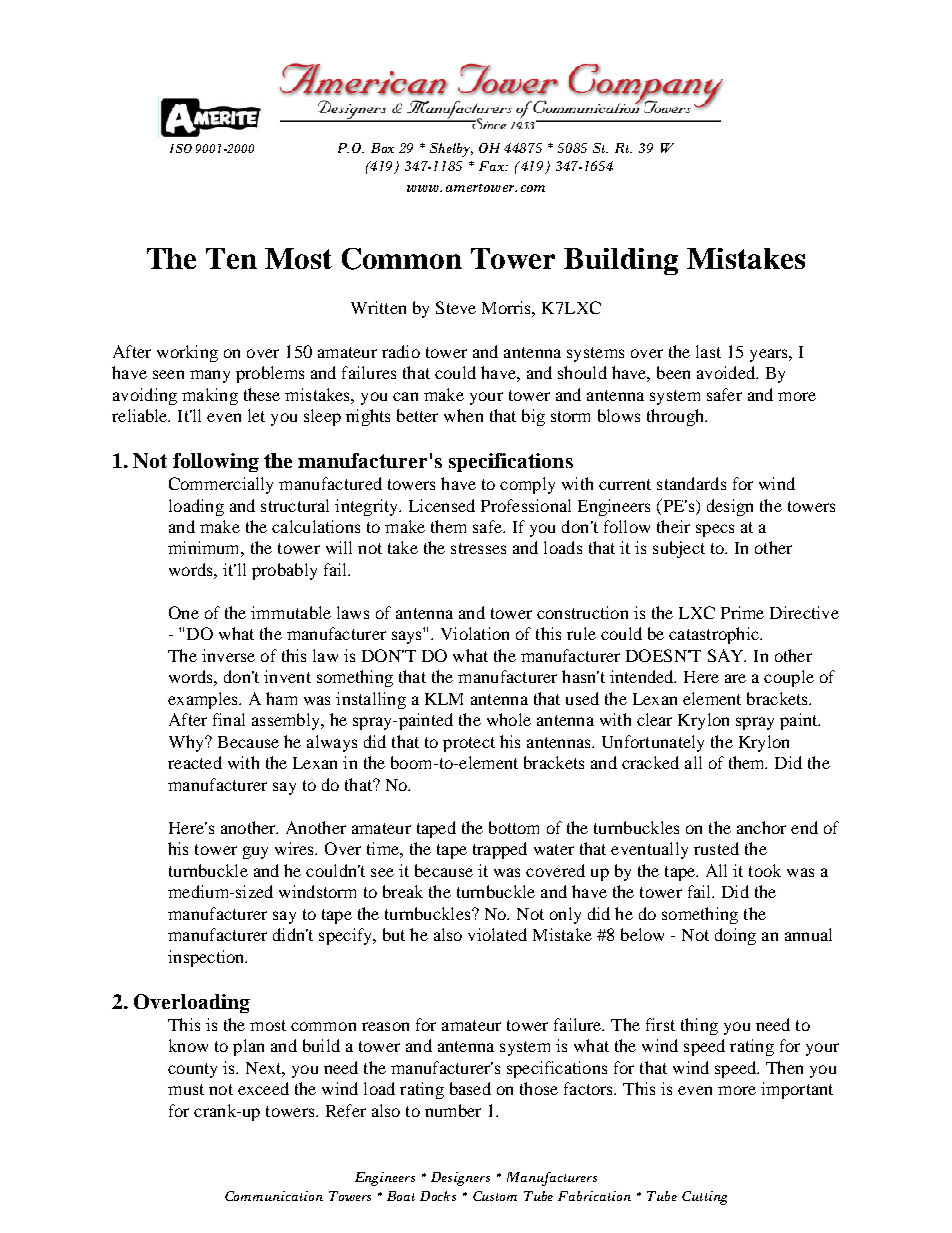 The image size is (952, 1233). I want to click on let, so click(256, 415).
